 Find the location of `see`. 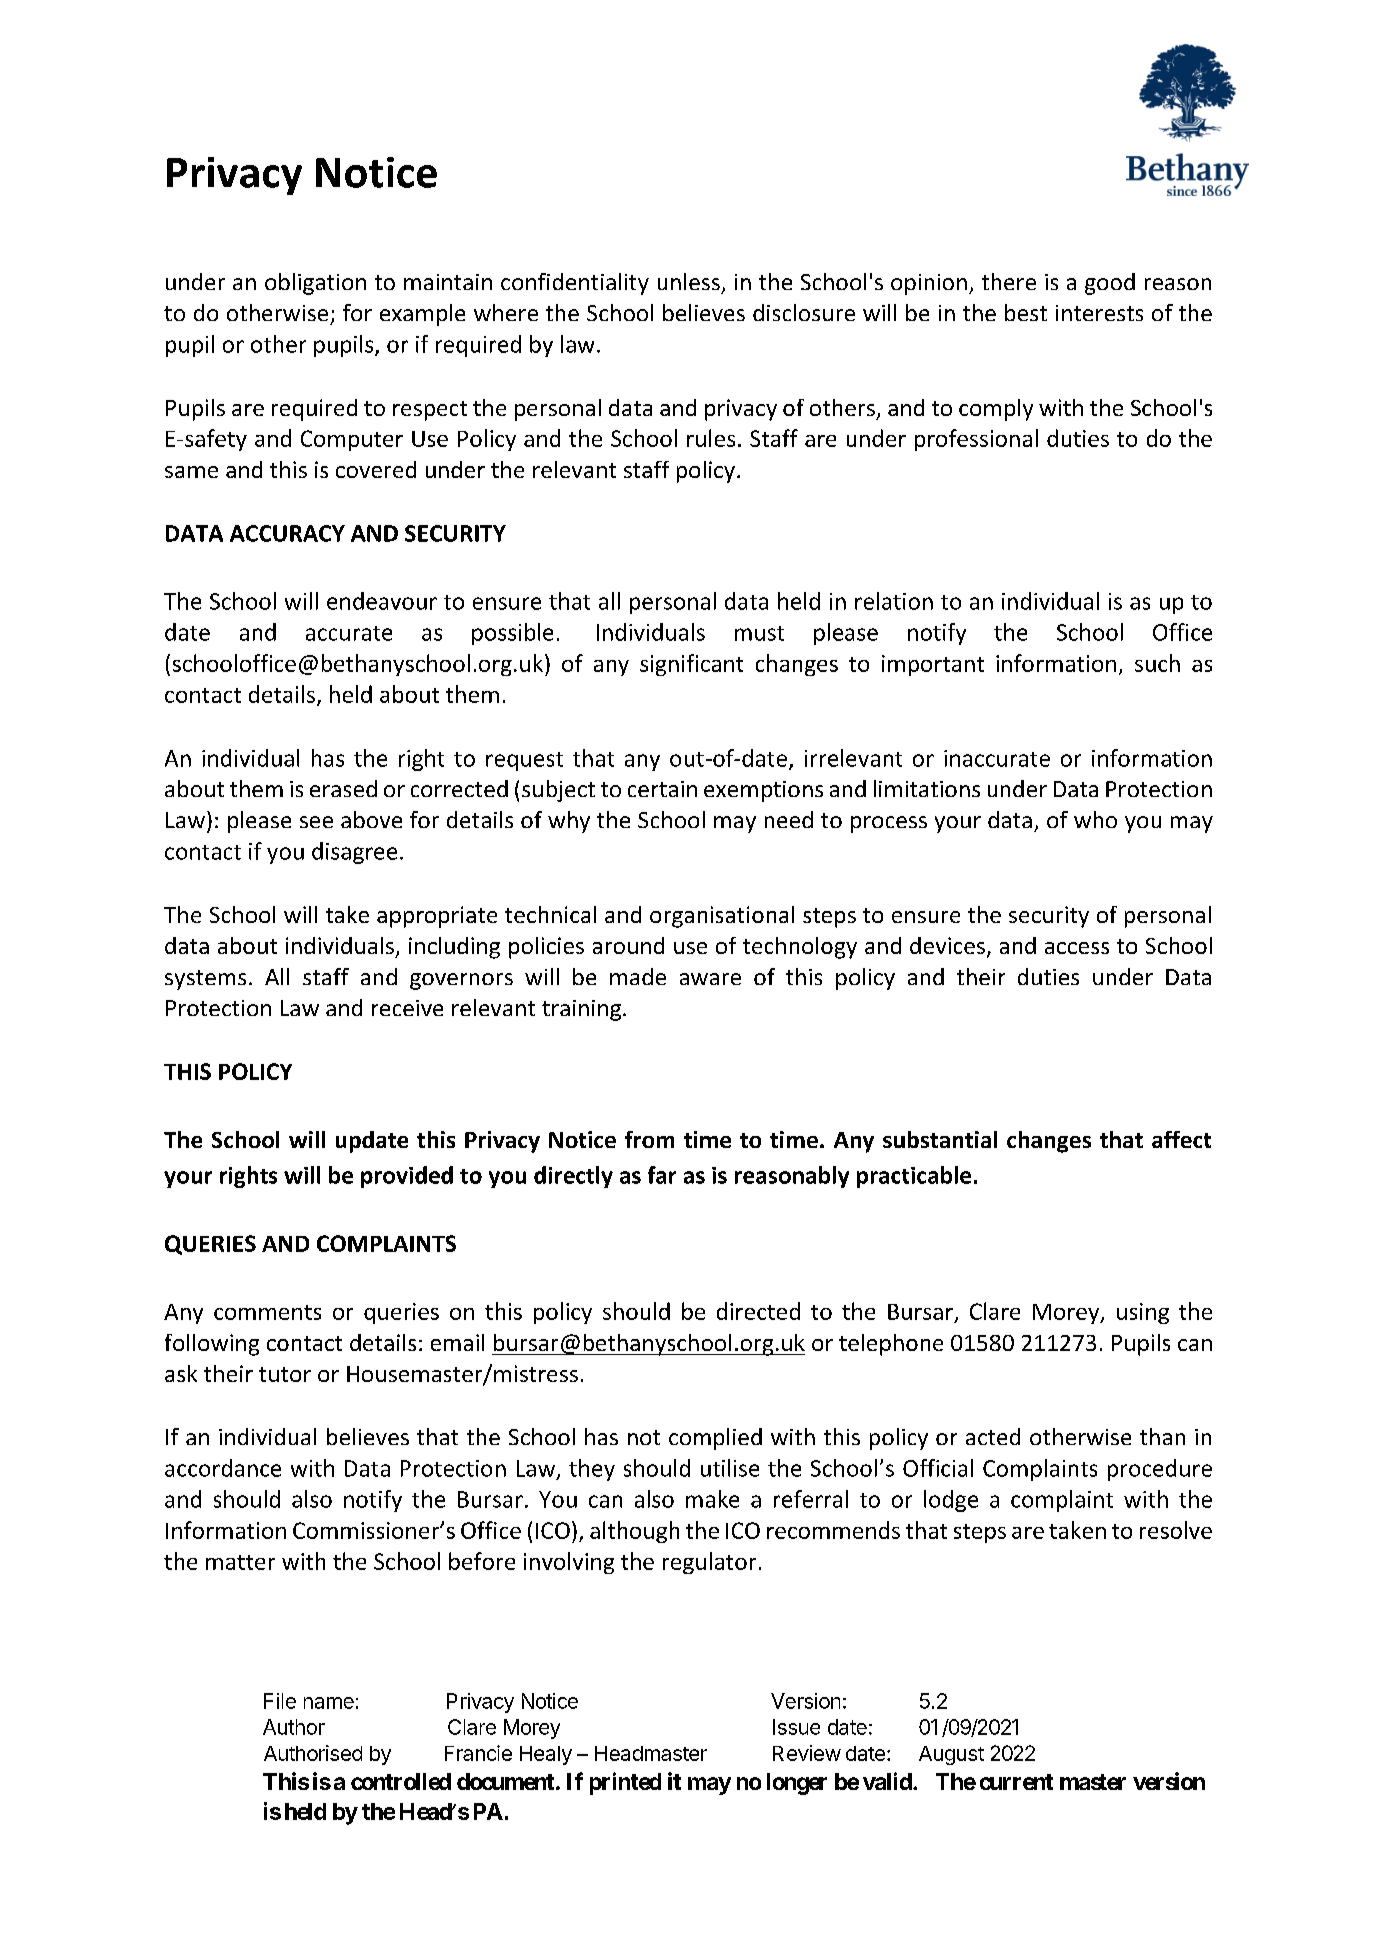

see is located at coordinates (316, 822).
